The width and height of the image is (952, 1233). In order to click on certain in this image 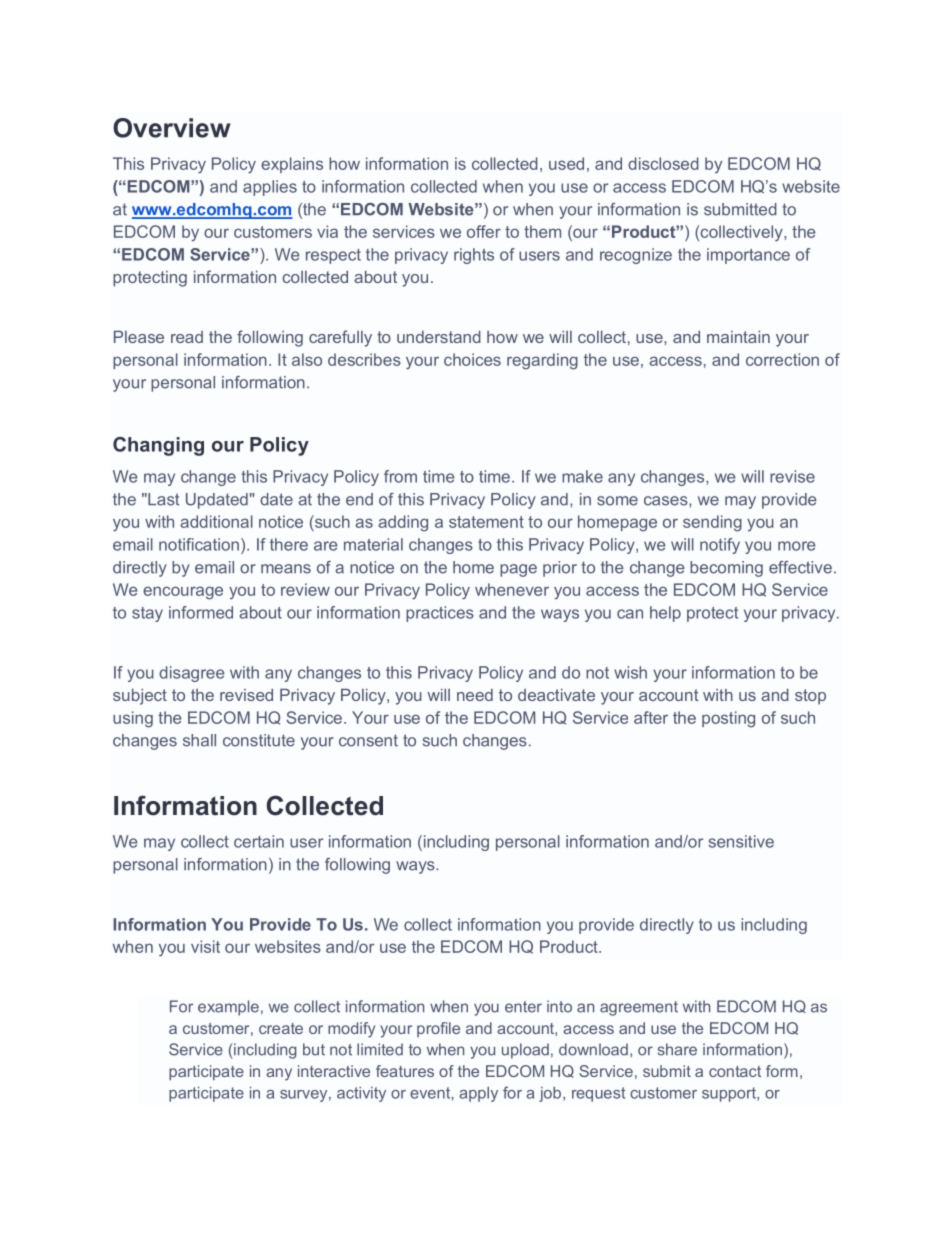, I will do `click(259, 841)`.
